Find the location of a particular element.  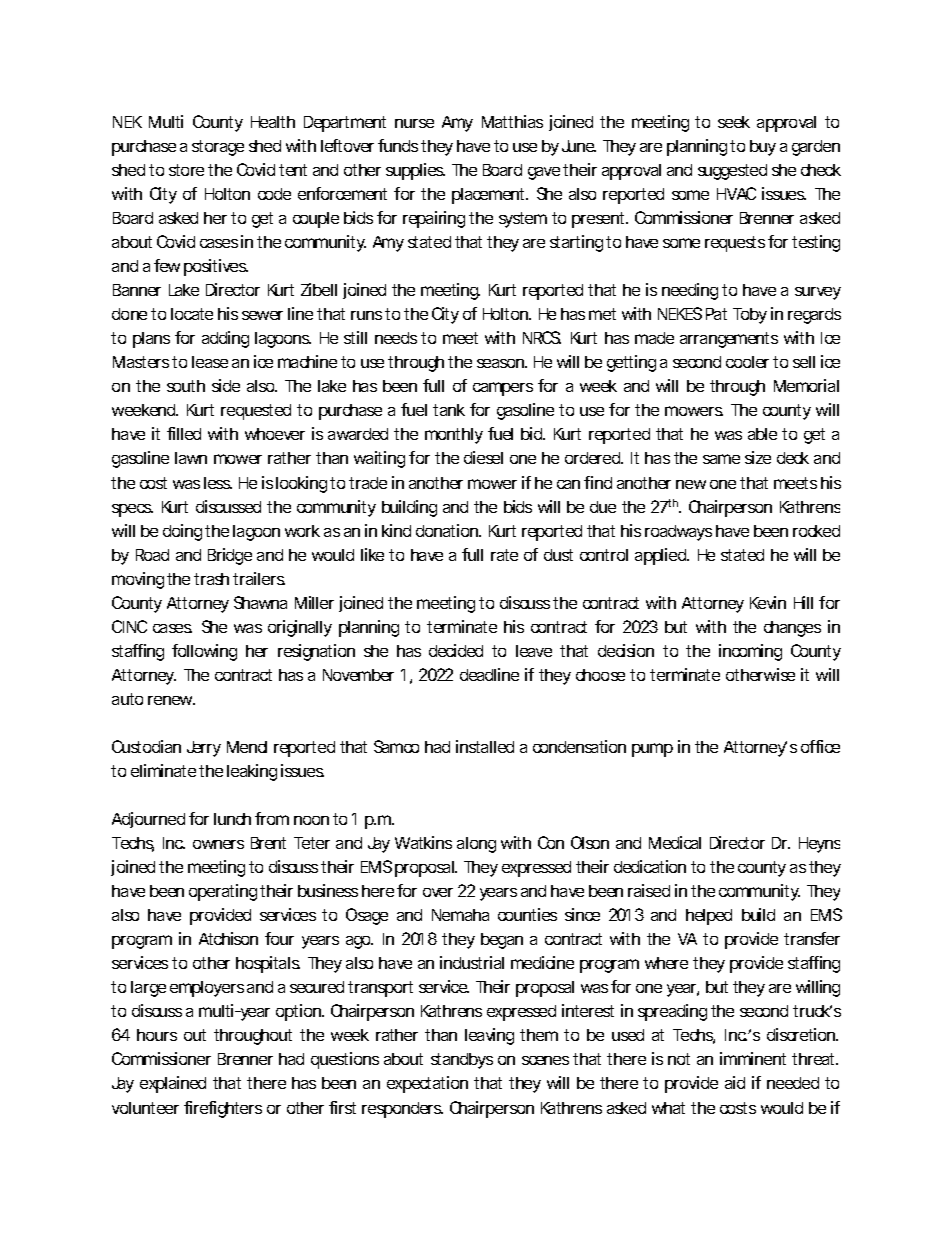

Matthias is located at coordinates (512, 121).
